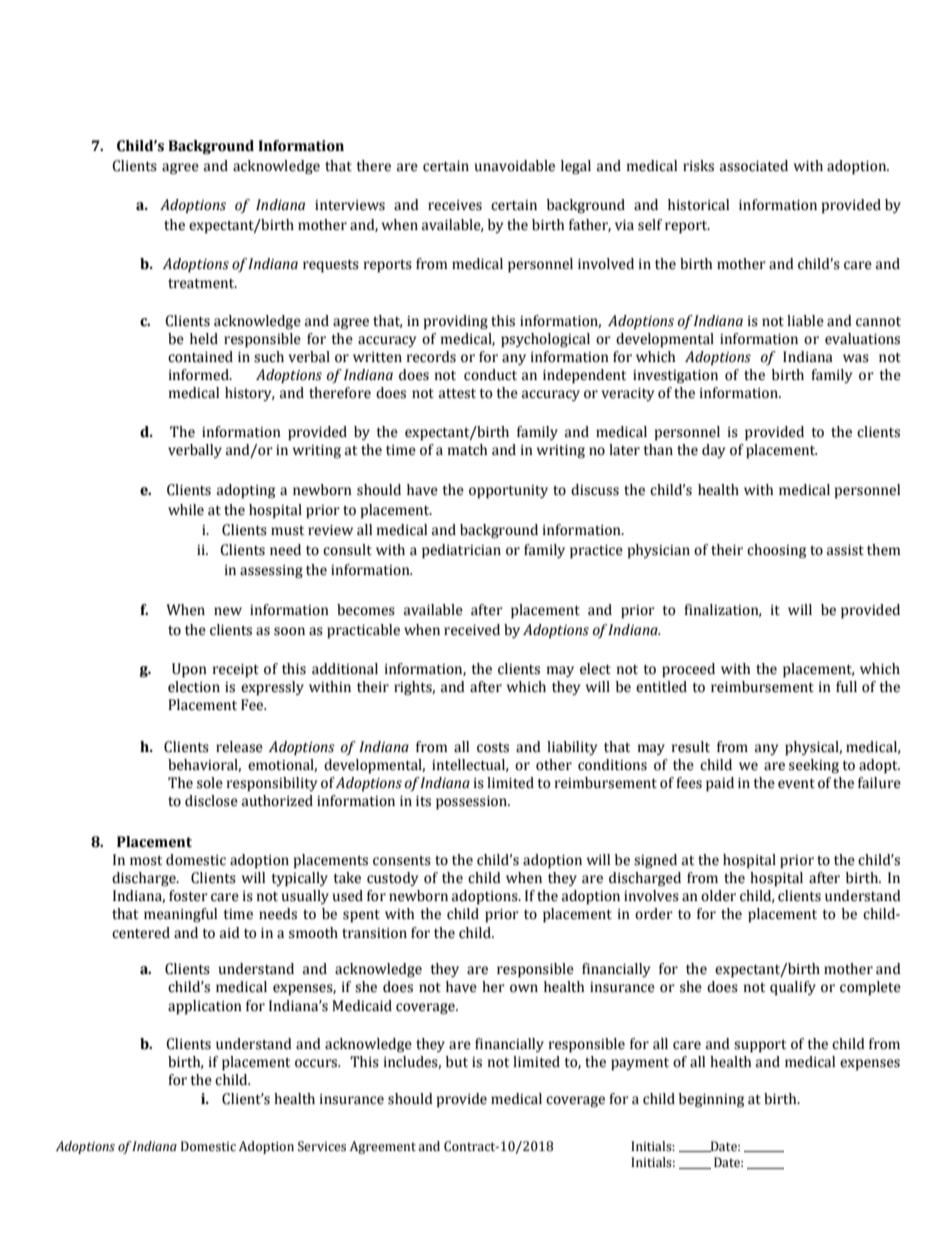 The image size is (952, 1233). Describe the element at coordinates (188, 896) in the screenshot. I see `foster` at that location.
